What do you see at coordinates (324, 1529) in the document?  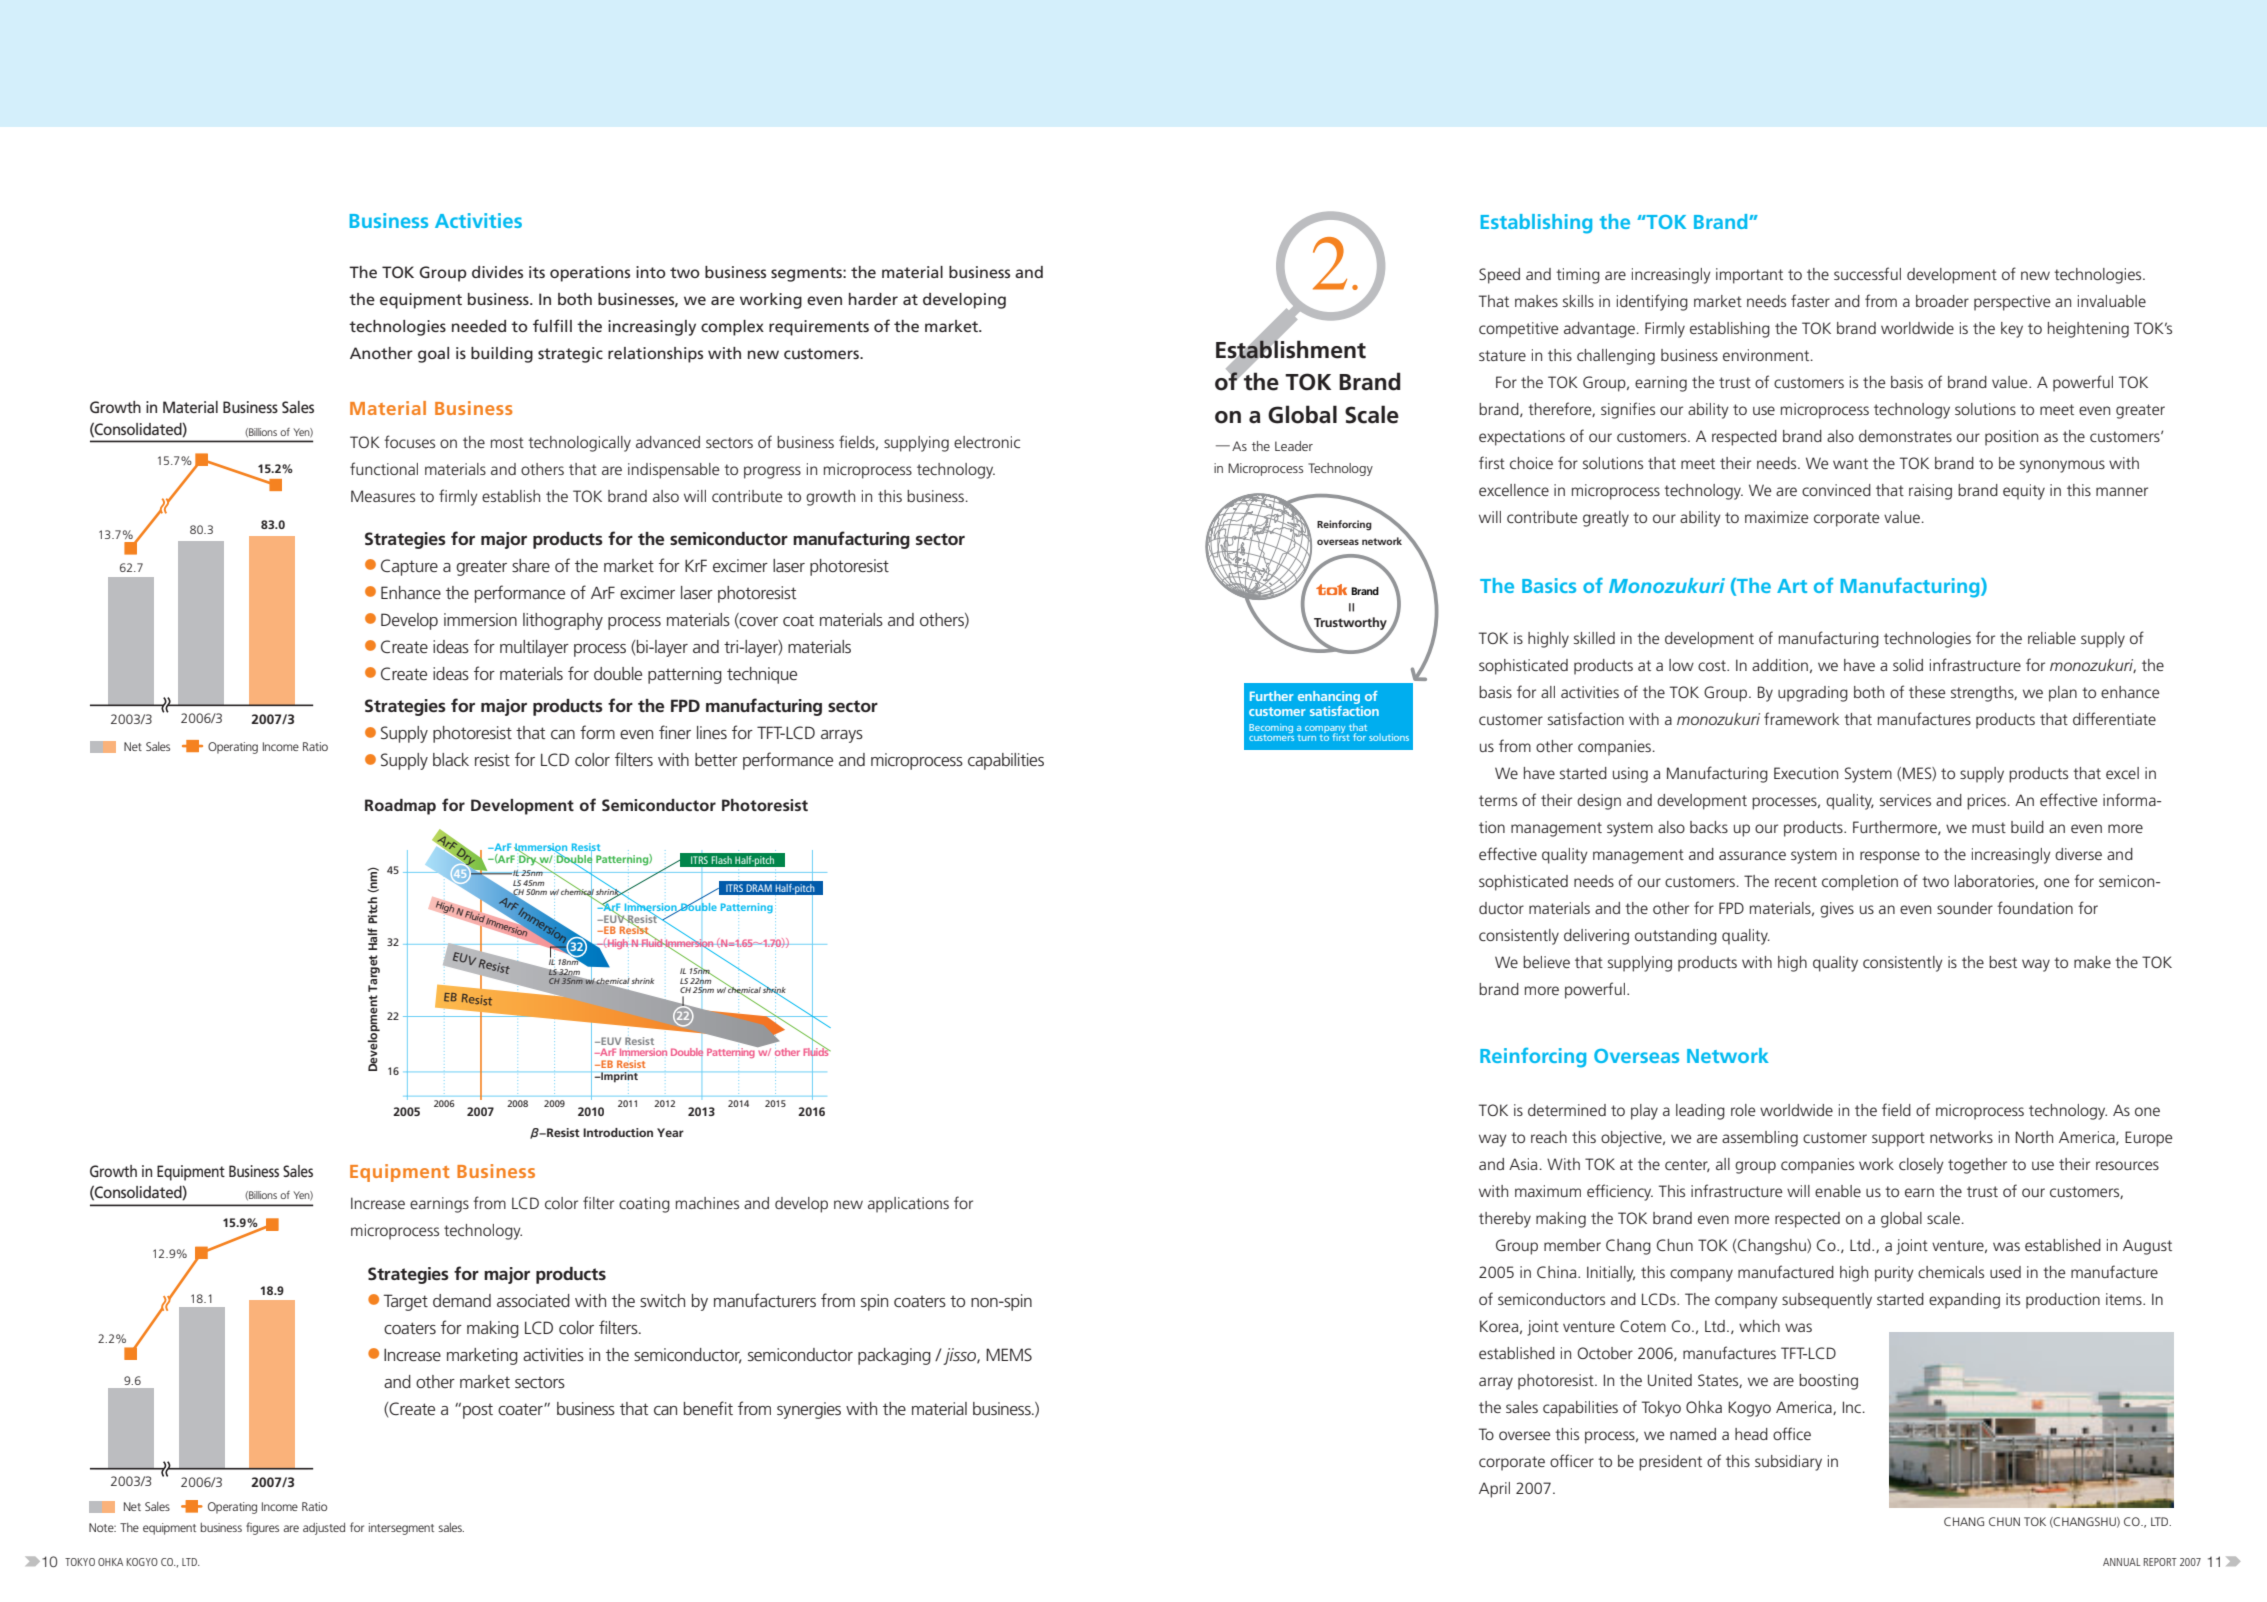 I see `adjusted` at bounding box center [324, 1529].
